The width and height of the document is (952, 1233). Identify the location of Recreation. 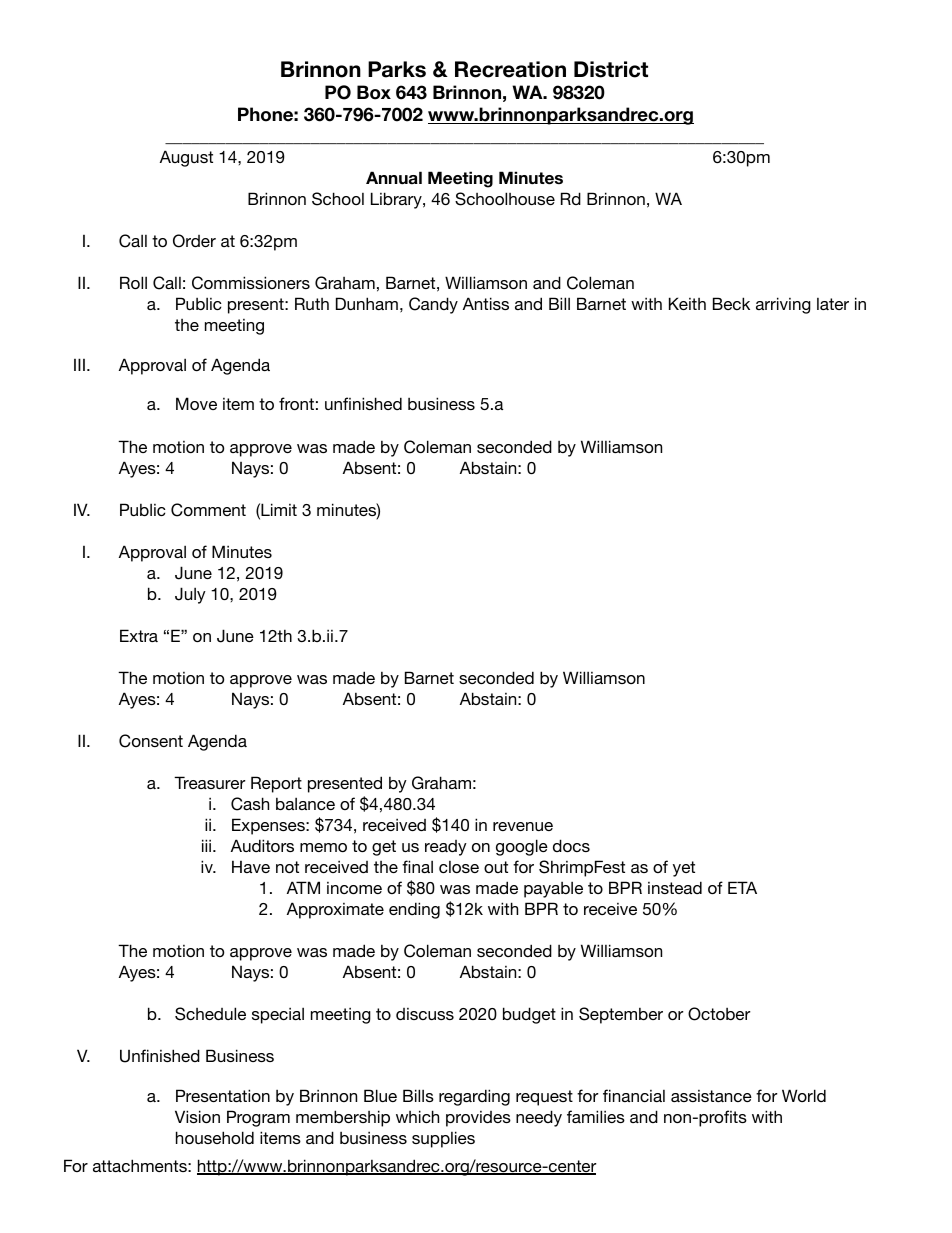
(510, 69).
